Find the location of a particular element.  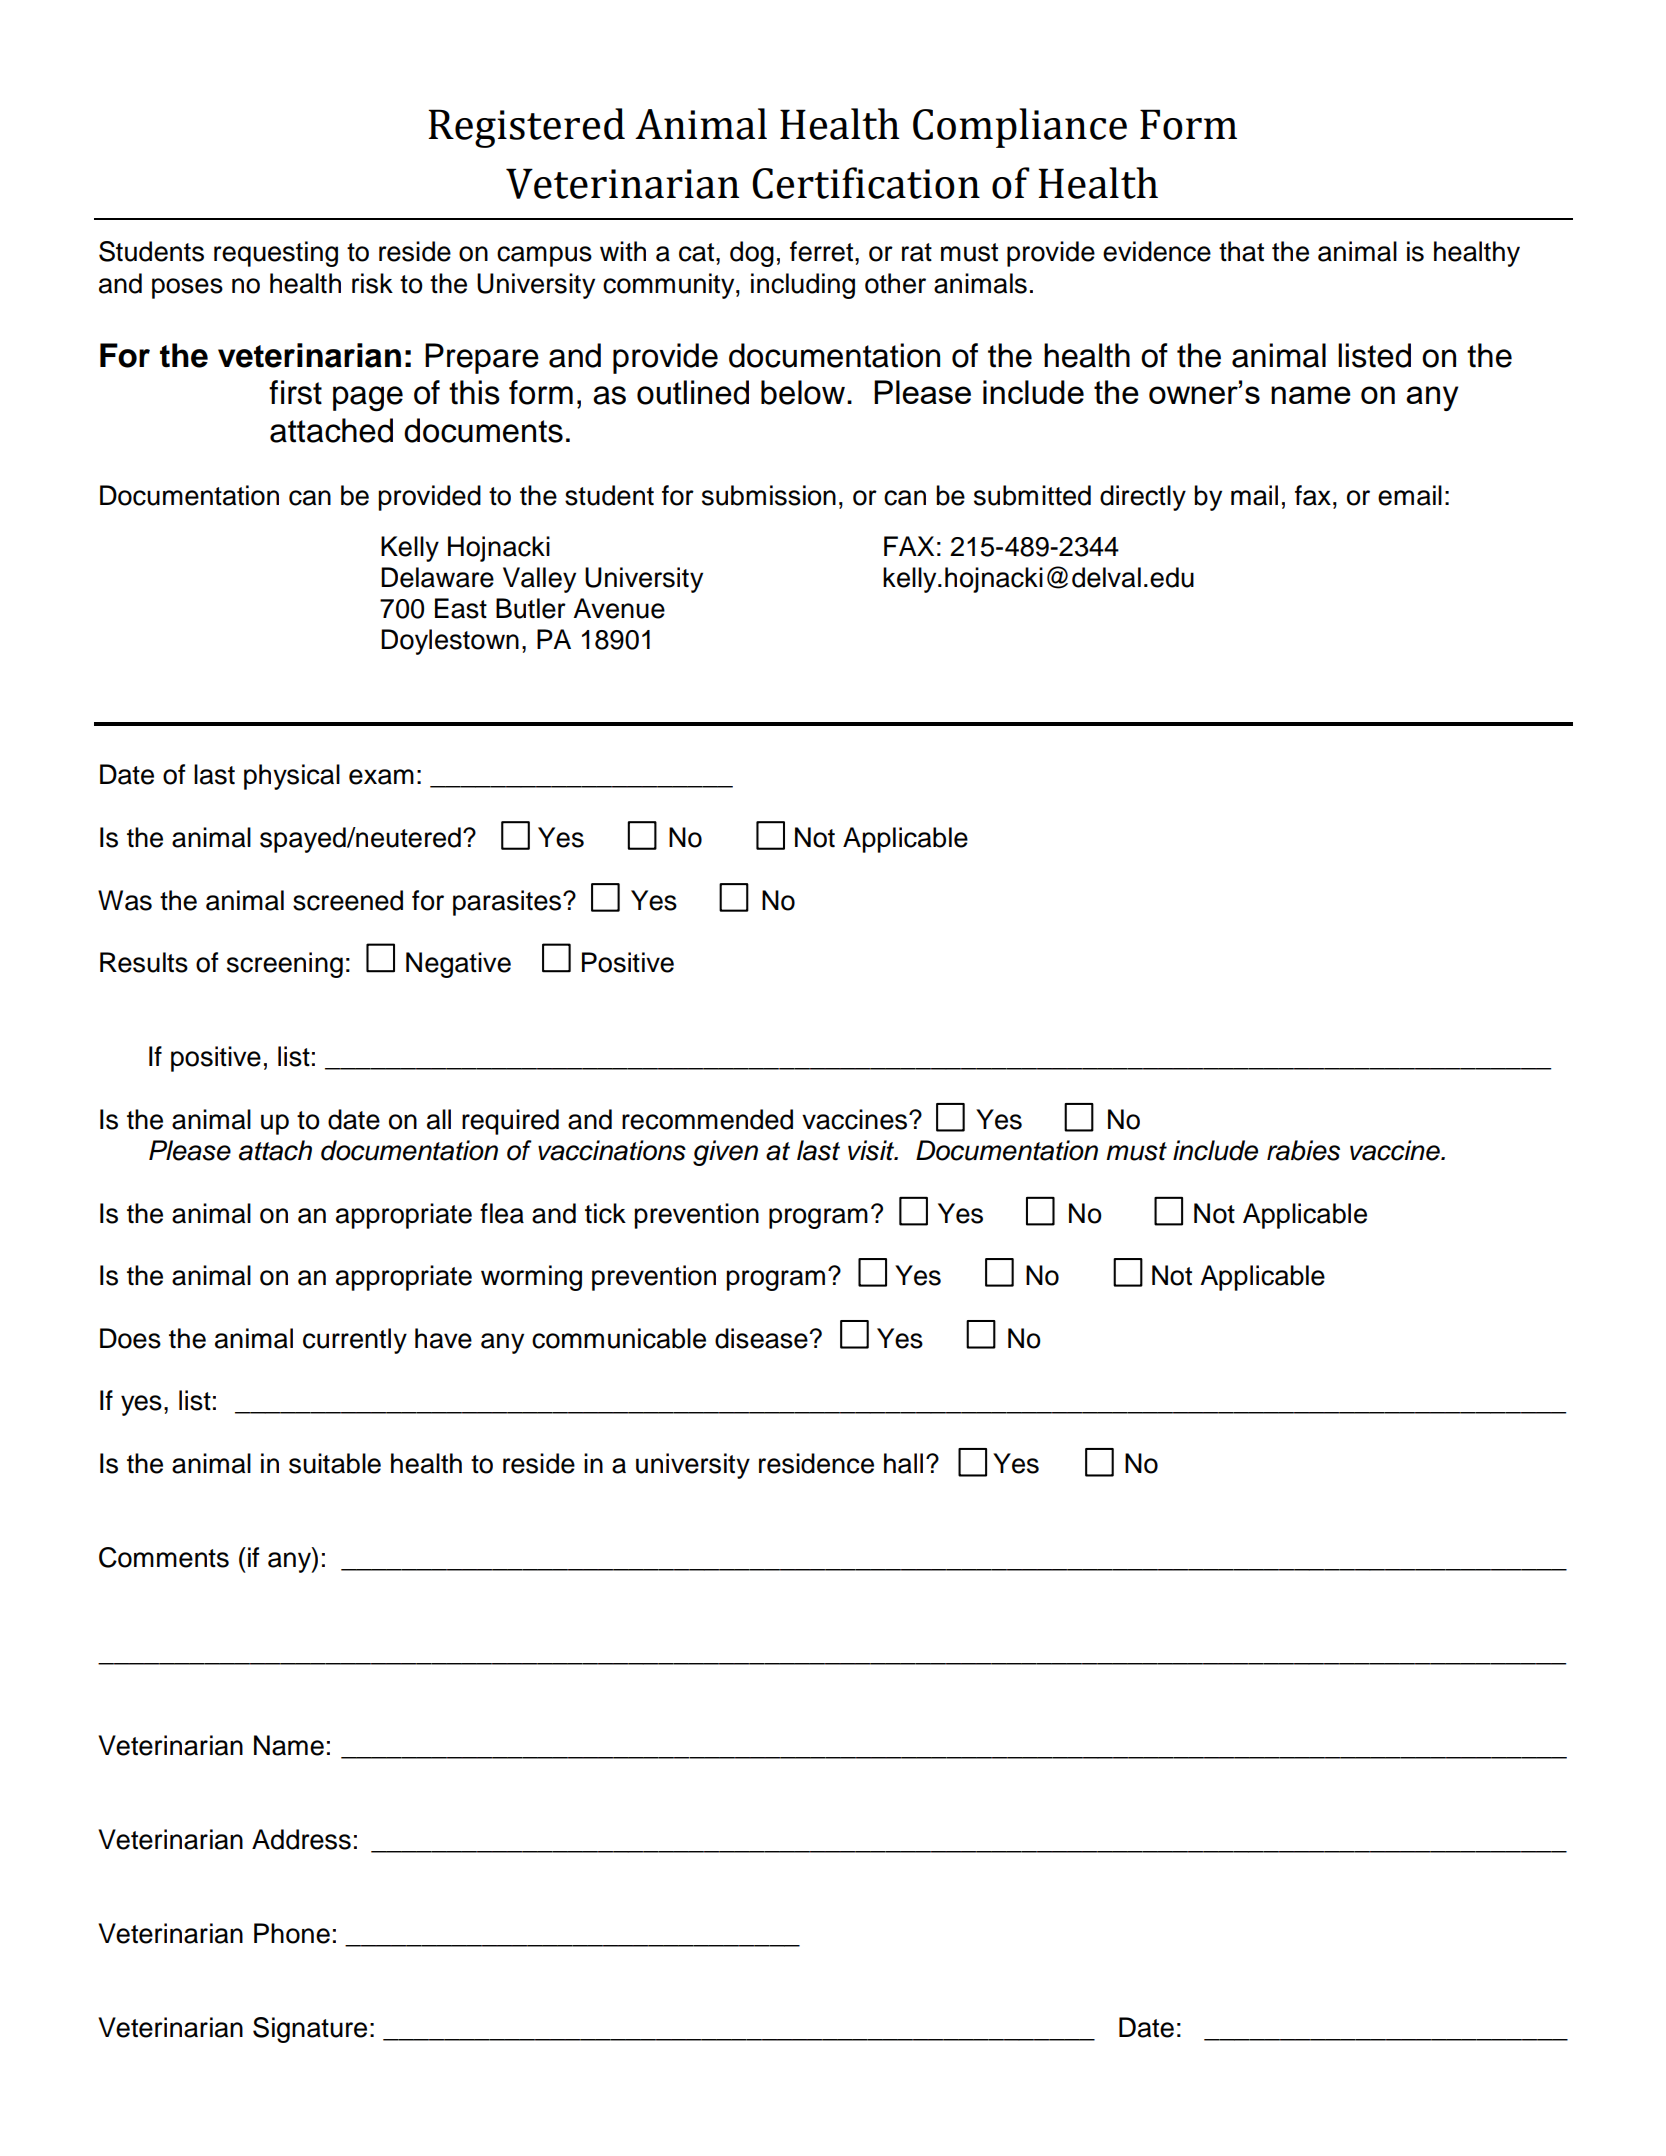

suitable is located at coordinates (335, 1463).
